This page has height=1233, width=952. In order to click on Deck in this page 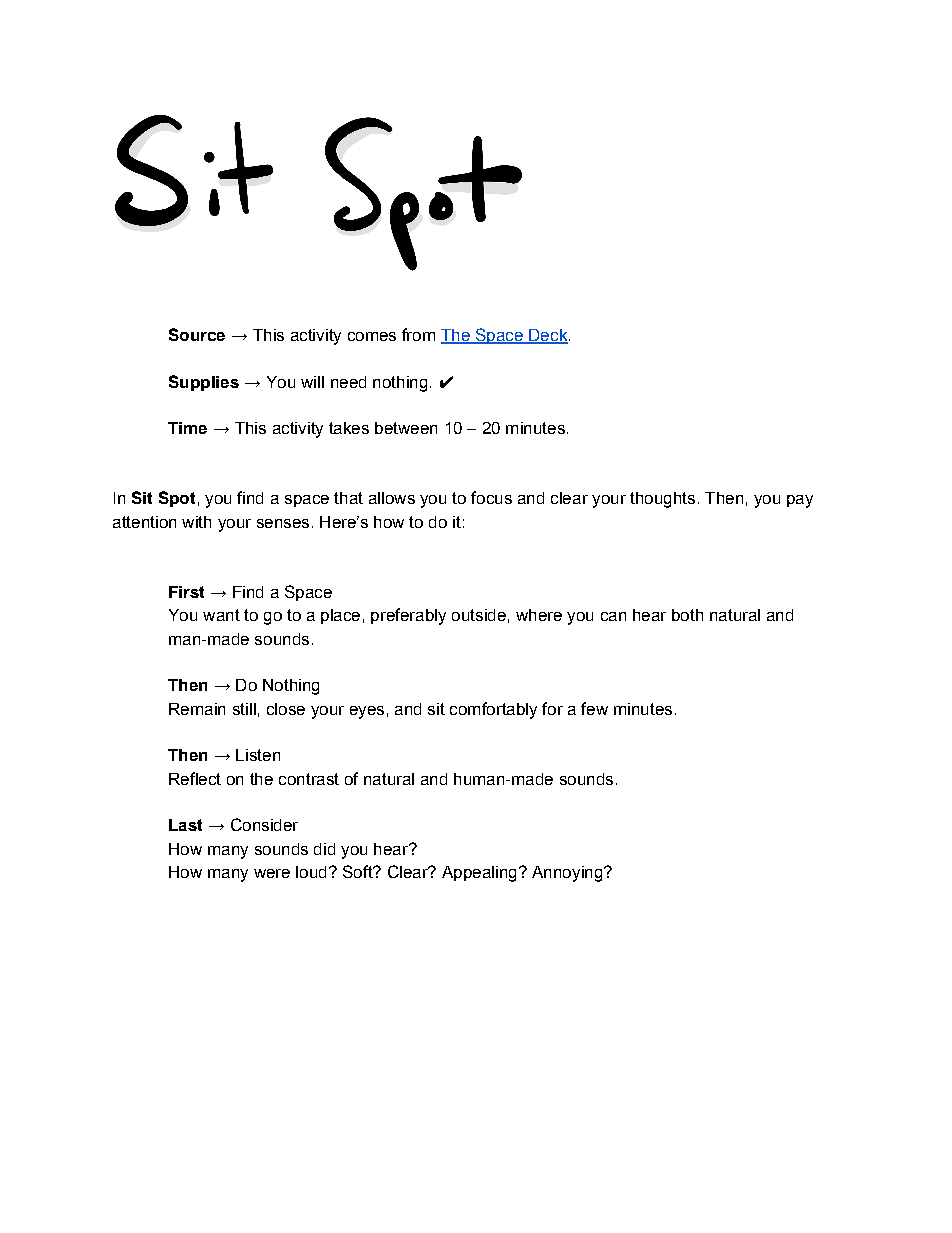, I will do `click(547, 336)`.
